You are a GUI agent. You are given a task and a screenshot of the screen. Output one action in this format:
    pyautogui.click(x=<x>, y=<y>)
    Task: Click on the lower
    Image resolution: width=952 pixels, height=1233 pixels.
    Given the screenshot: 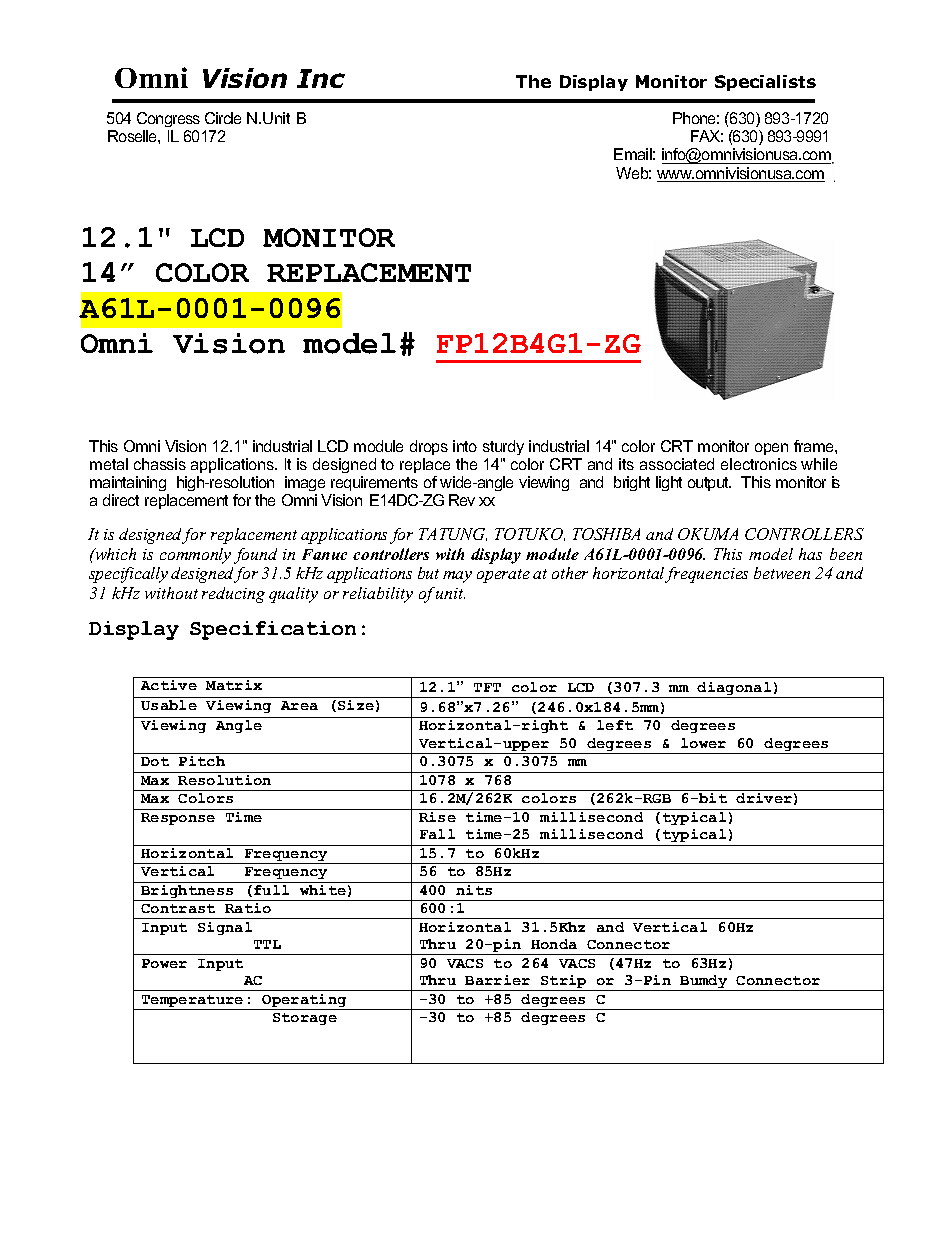 What is the action you would take?
    pyautogui.click(x=703, y=743)
